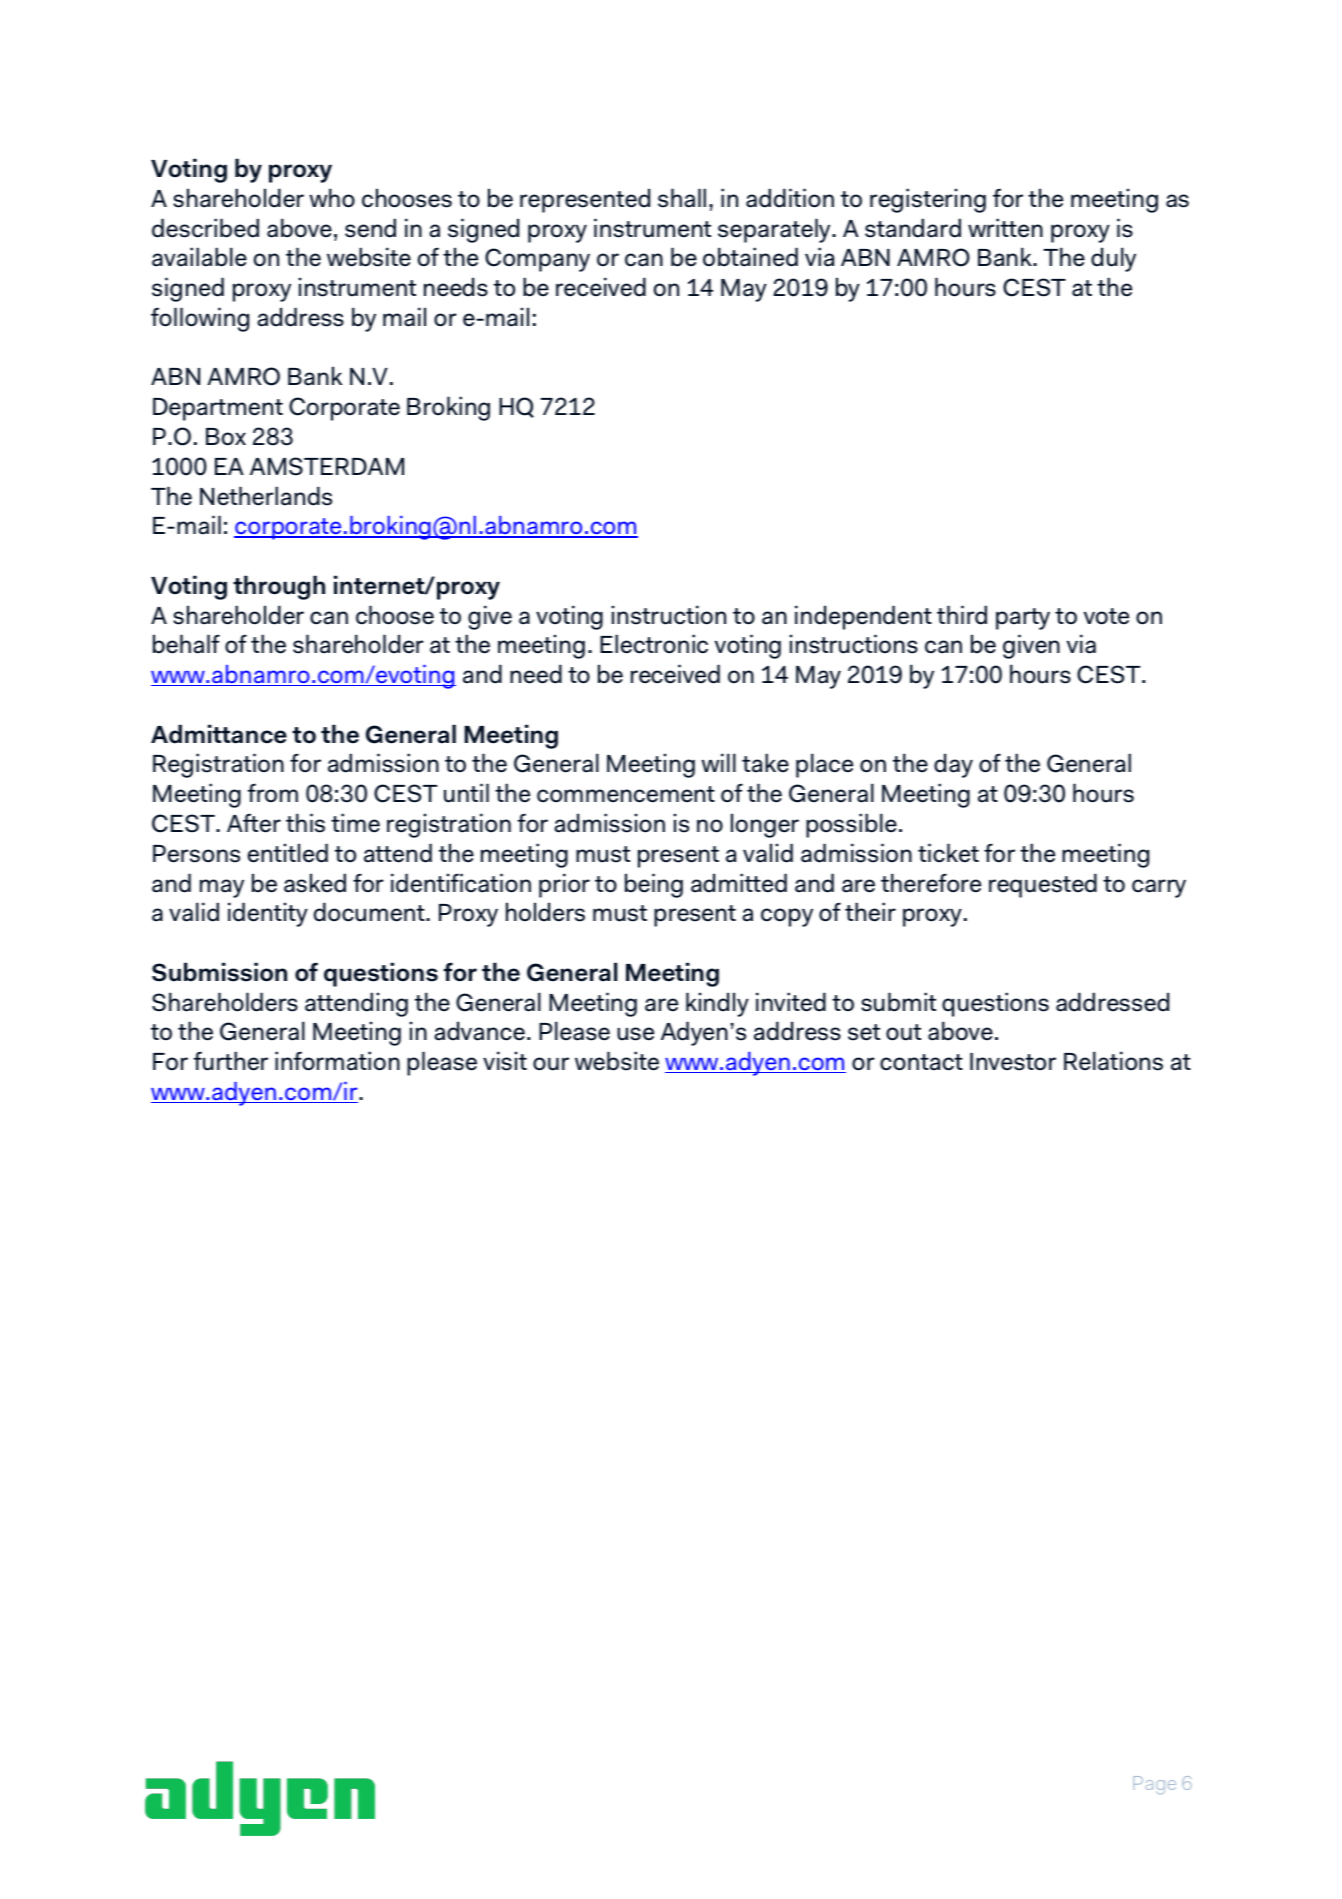 The image size is (1342, 1899). Describe the element at coordinates (682, 198) in the screenshot. I see `shall` at that location.
